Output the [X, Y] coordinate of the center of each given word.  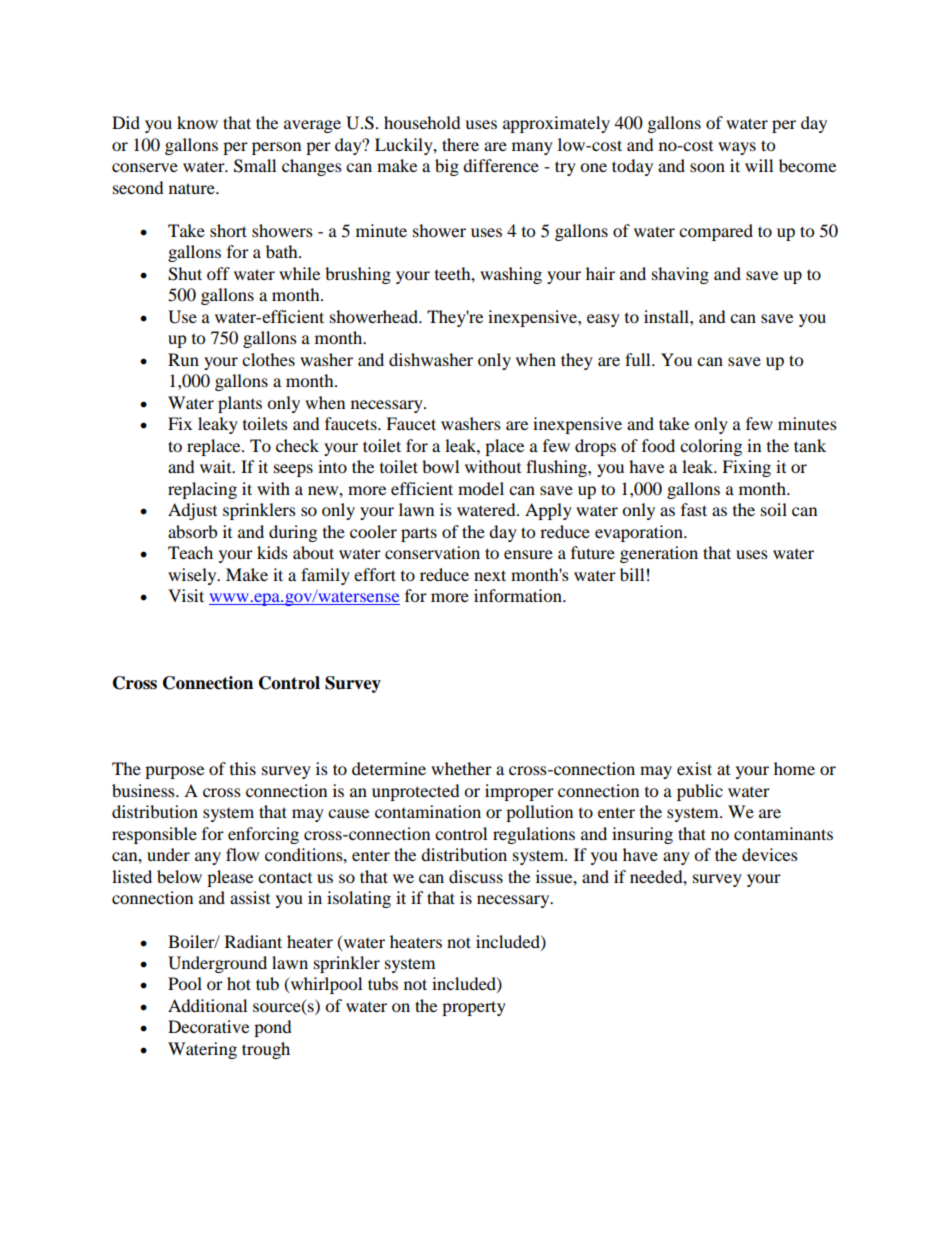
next [490, 575]
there [460, 144]
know [197, 122]
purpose [174, 772]
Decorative [208, 1026]
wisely [193, 576]
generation [659, 554]
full [639, 359]
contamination [428, 811]
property [474, 1008]
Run [183, 359]
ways [737, 148]
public [700, 792]
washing [511, 275]
